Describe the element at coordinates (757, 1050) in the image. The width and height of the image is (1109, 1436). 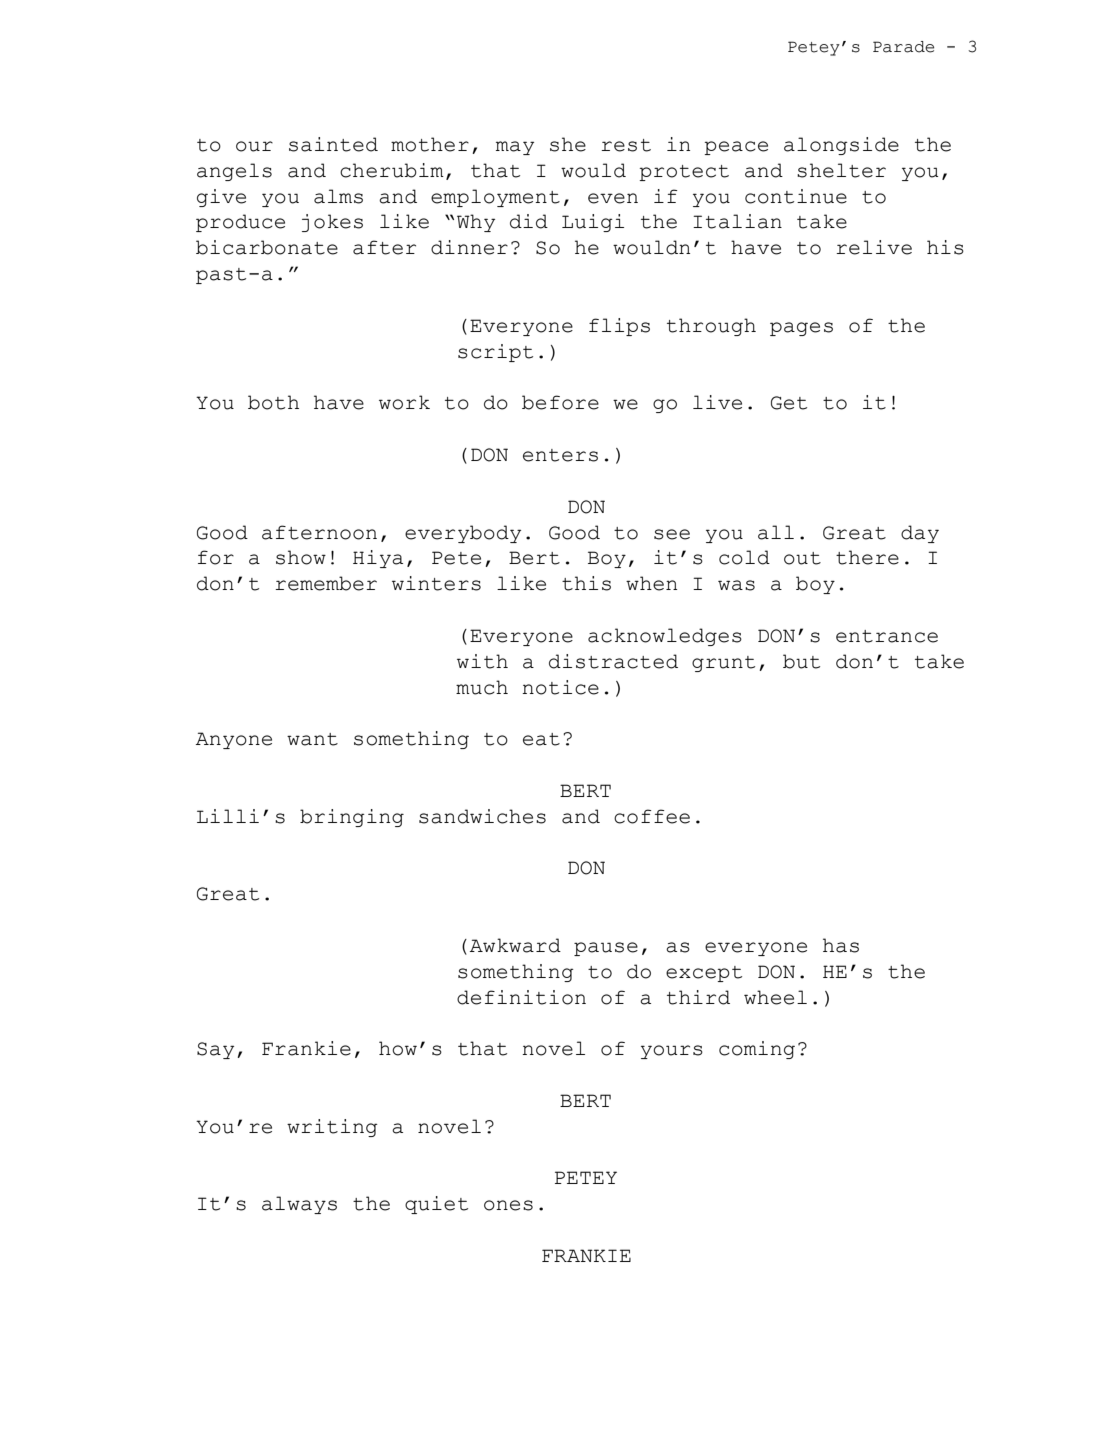
I see `coming` at that location.
